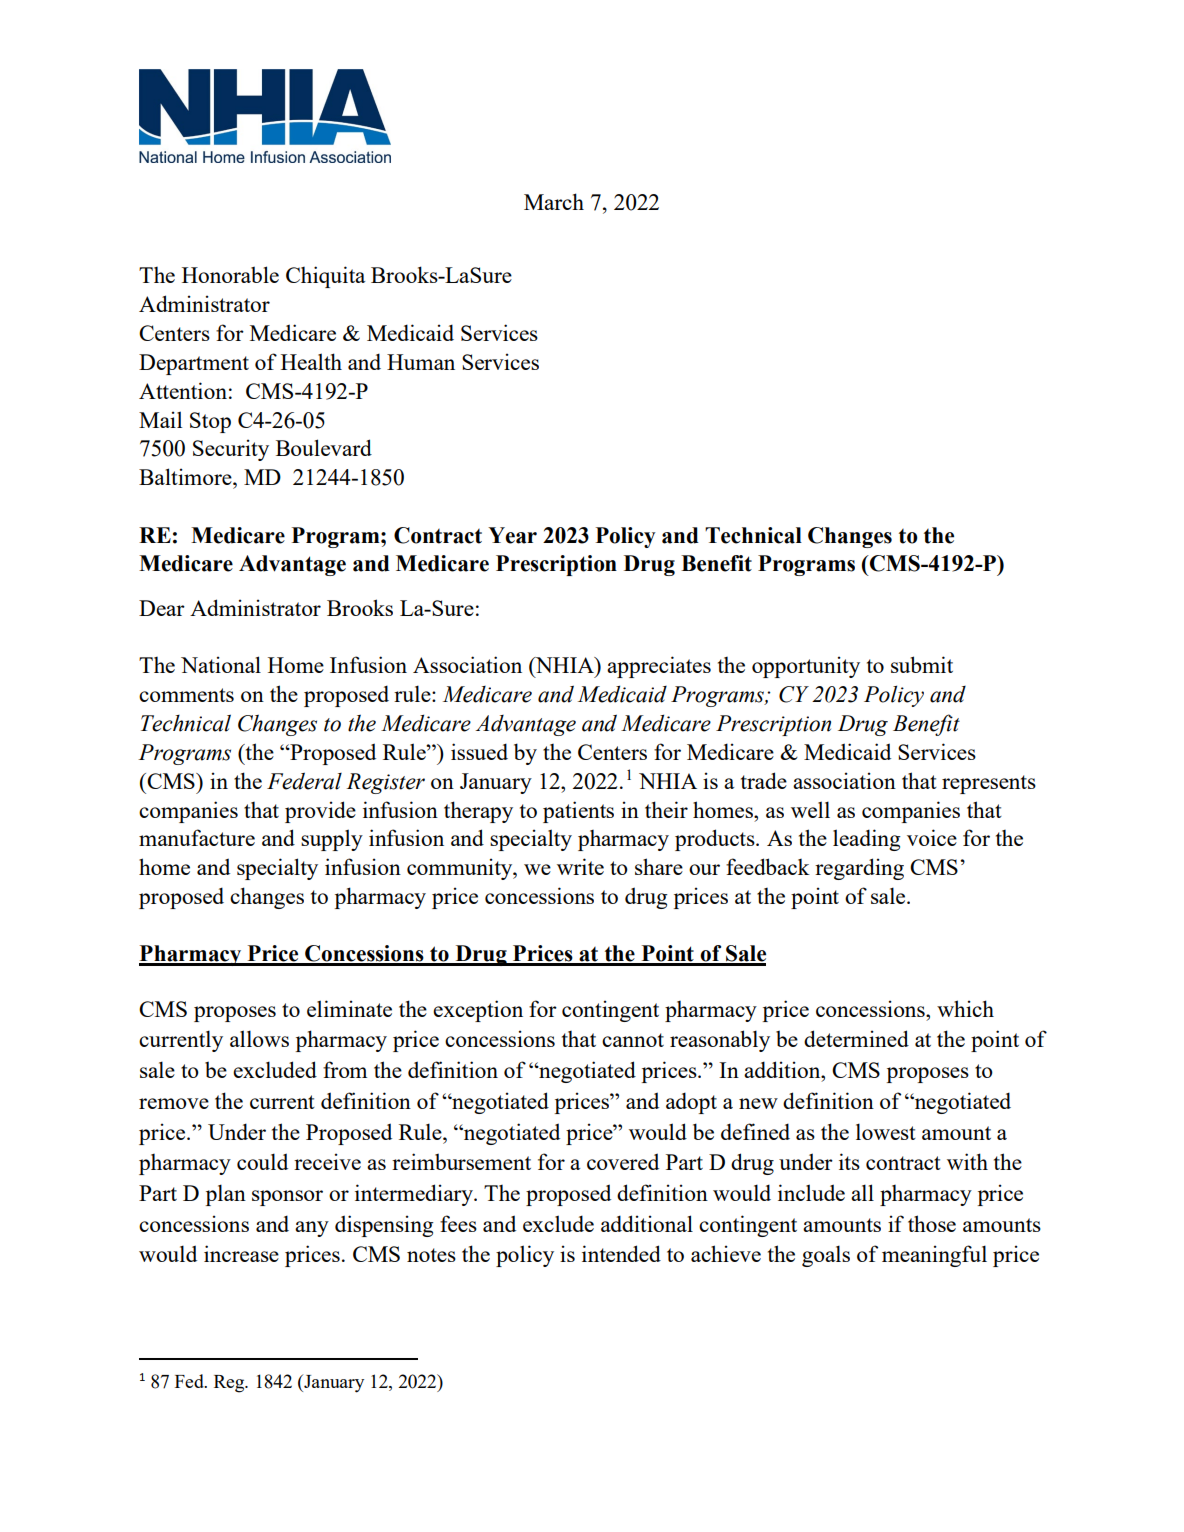 This page has width=1184, height=1532. Describe the element at coordinates (580, 866) in the page. I see `write` at that location.
